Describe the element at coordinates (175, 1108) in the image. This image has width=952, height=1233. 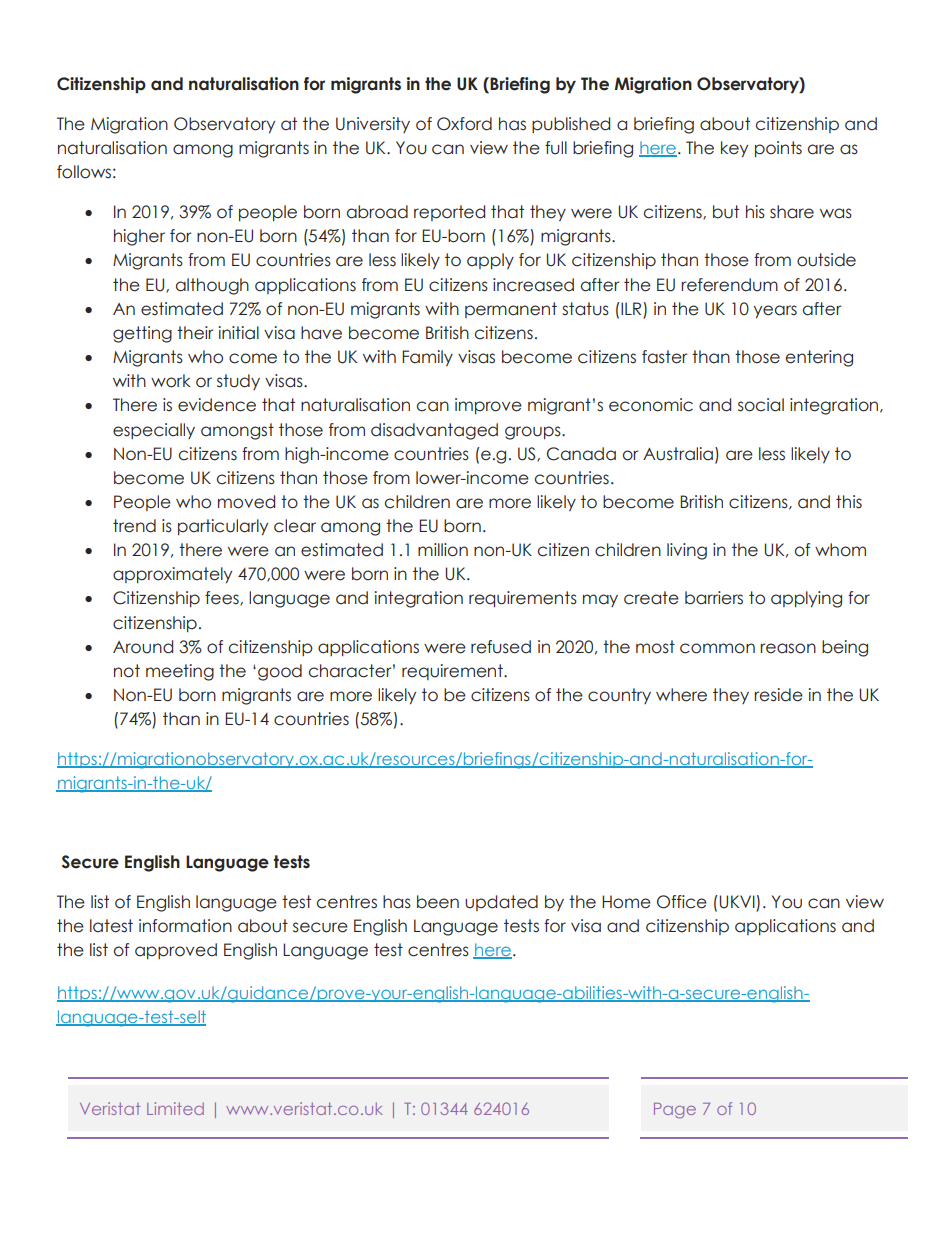
I see `Limited` at that location.
